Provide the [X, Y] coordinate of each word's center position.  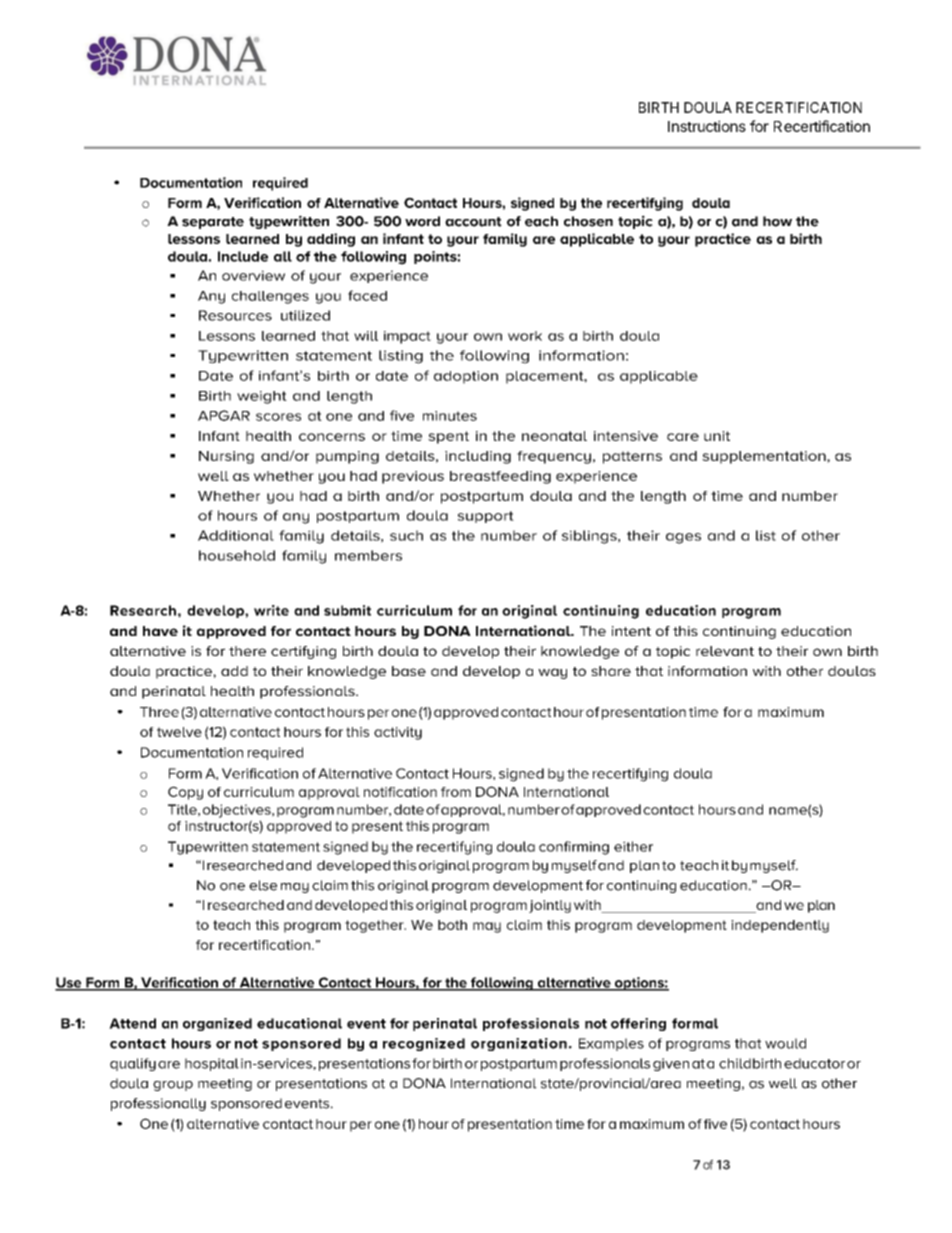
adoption [466, 377]
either [633, 846]
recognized [424, 1044]
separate [213, 223]
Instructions [707, 126]
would [785, 1043]
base [409, 671]
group [173, 1086]
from [456, 792]
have [160, 631]
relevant [725, 651]
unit [717, 436]
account [473, 222]
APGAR [224, 415]
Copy [185, 793]
